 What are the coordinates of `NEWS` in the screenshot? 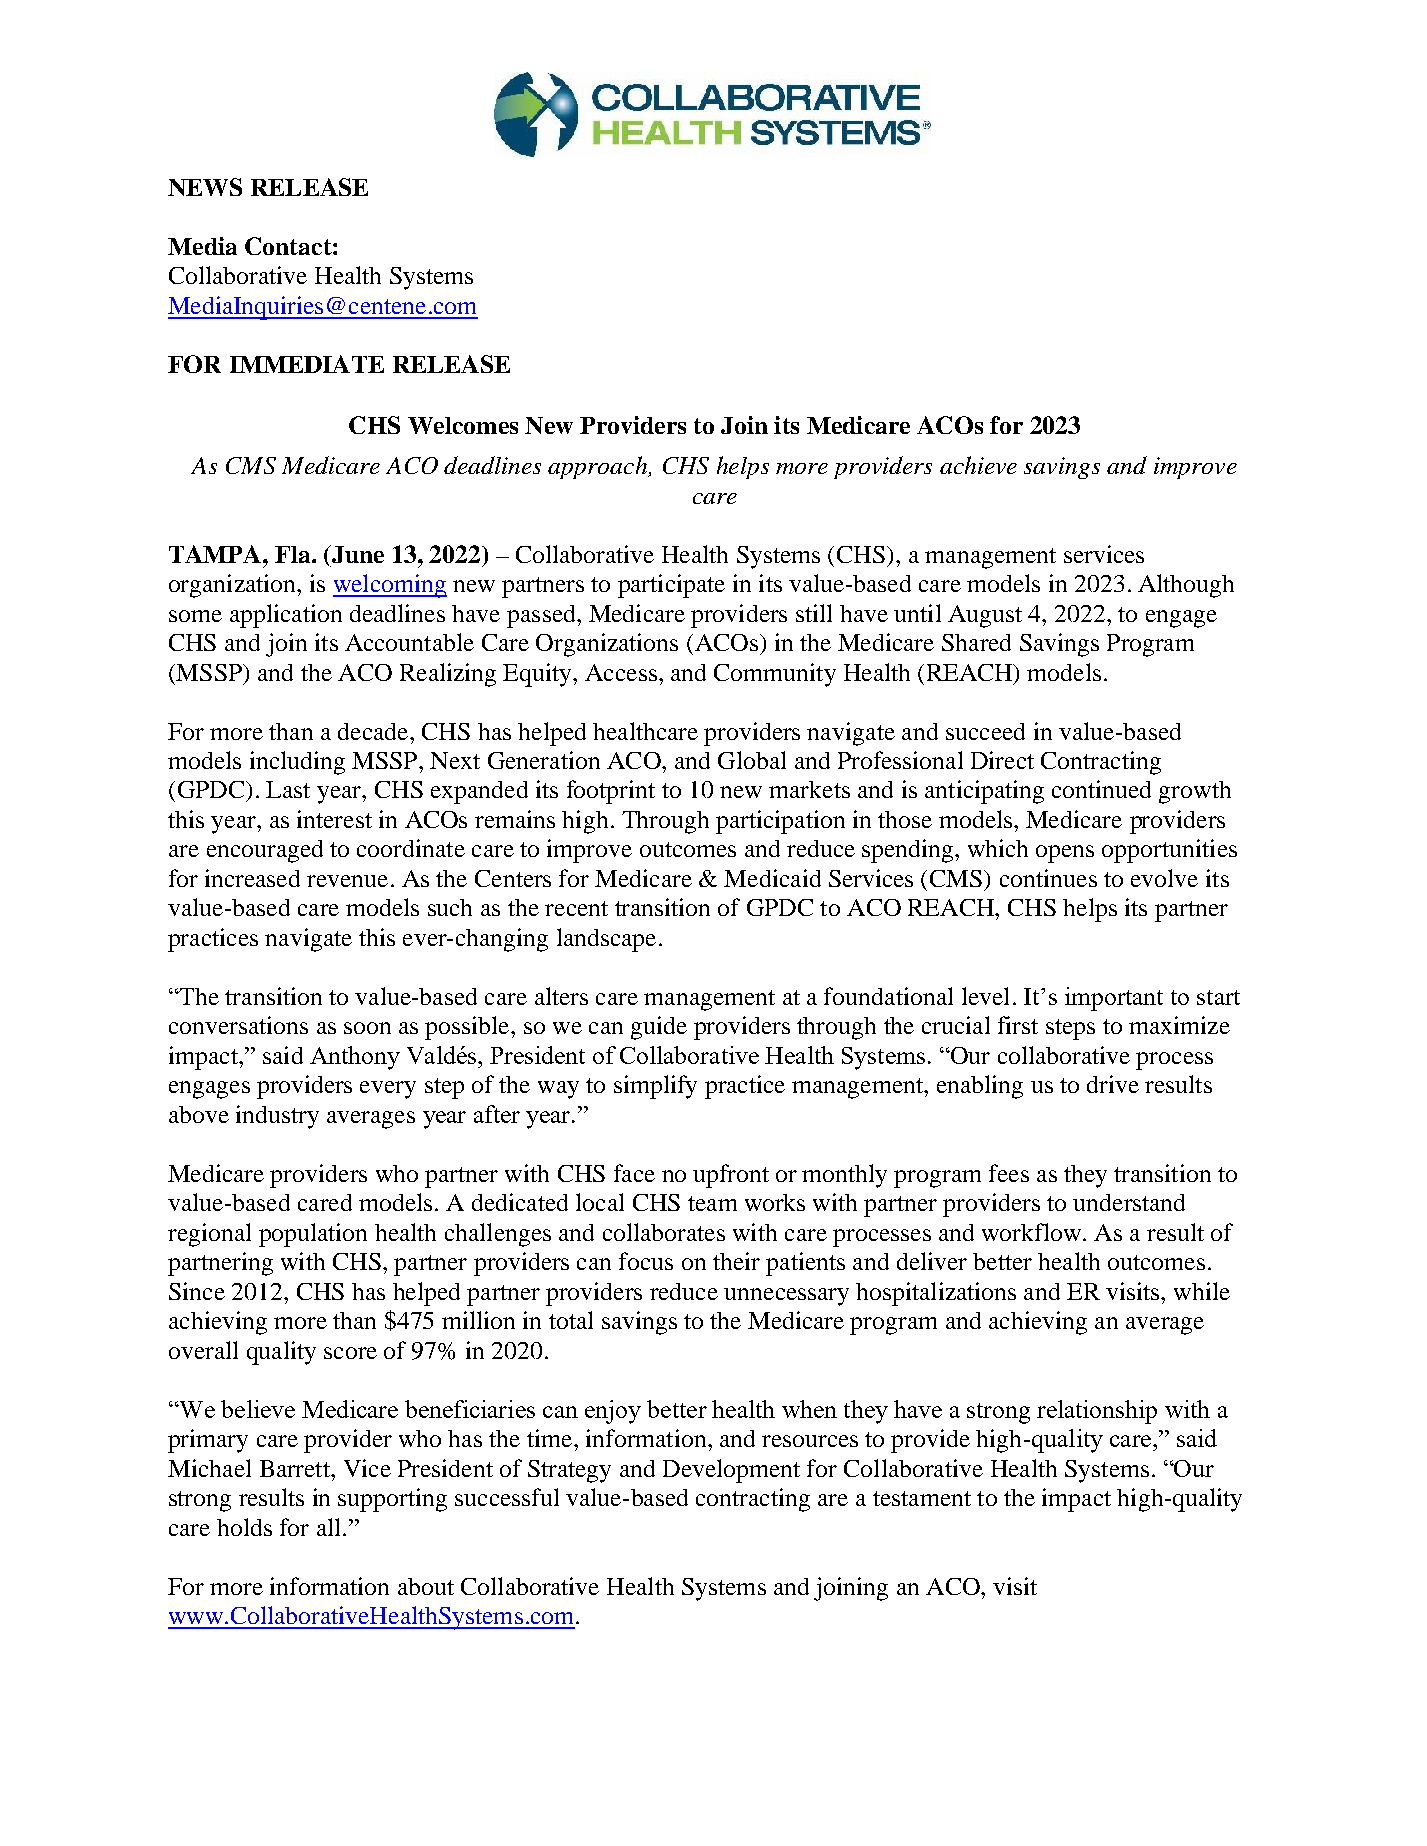 It's located at (205, 187).
